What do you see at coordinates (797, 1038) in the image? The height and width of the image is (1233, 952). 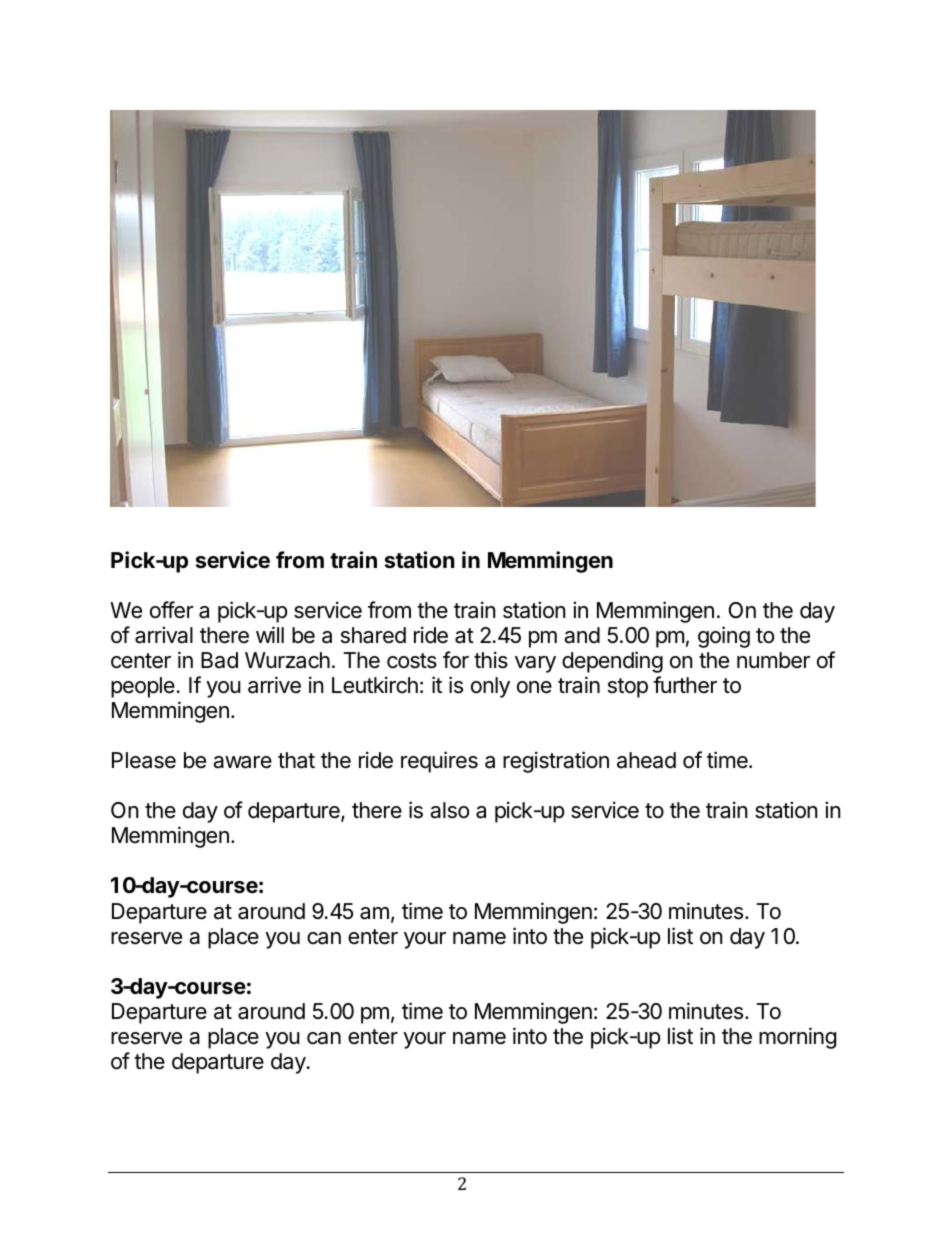 I see `morning` at bounding box center [797, 1038].
